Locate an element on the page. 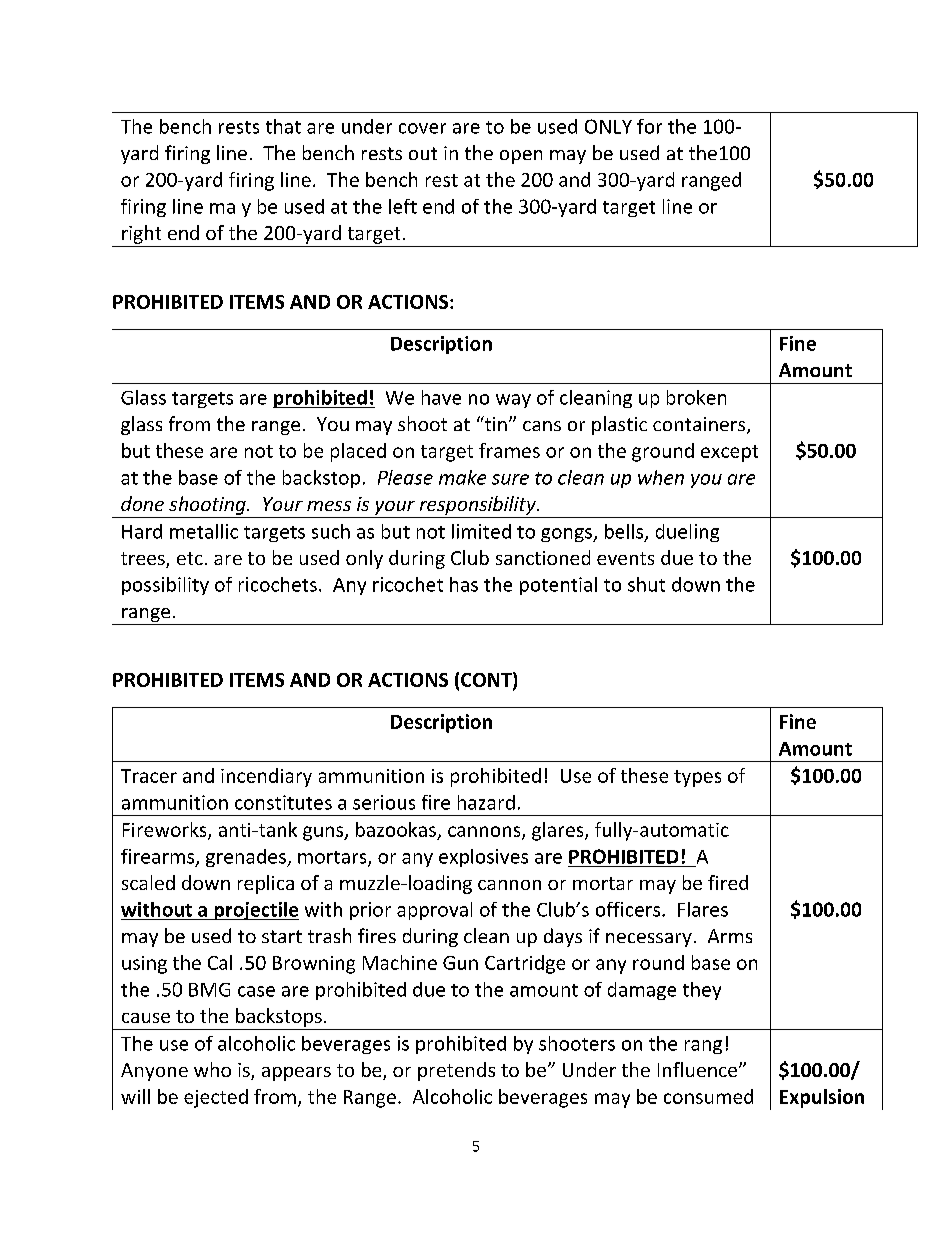 The width and height of the document is (952, 1233). make is located at coordinates (462, 477).
